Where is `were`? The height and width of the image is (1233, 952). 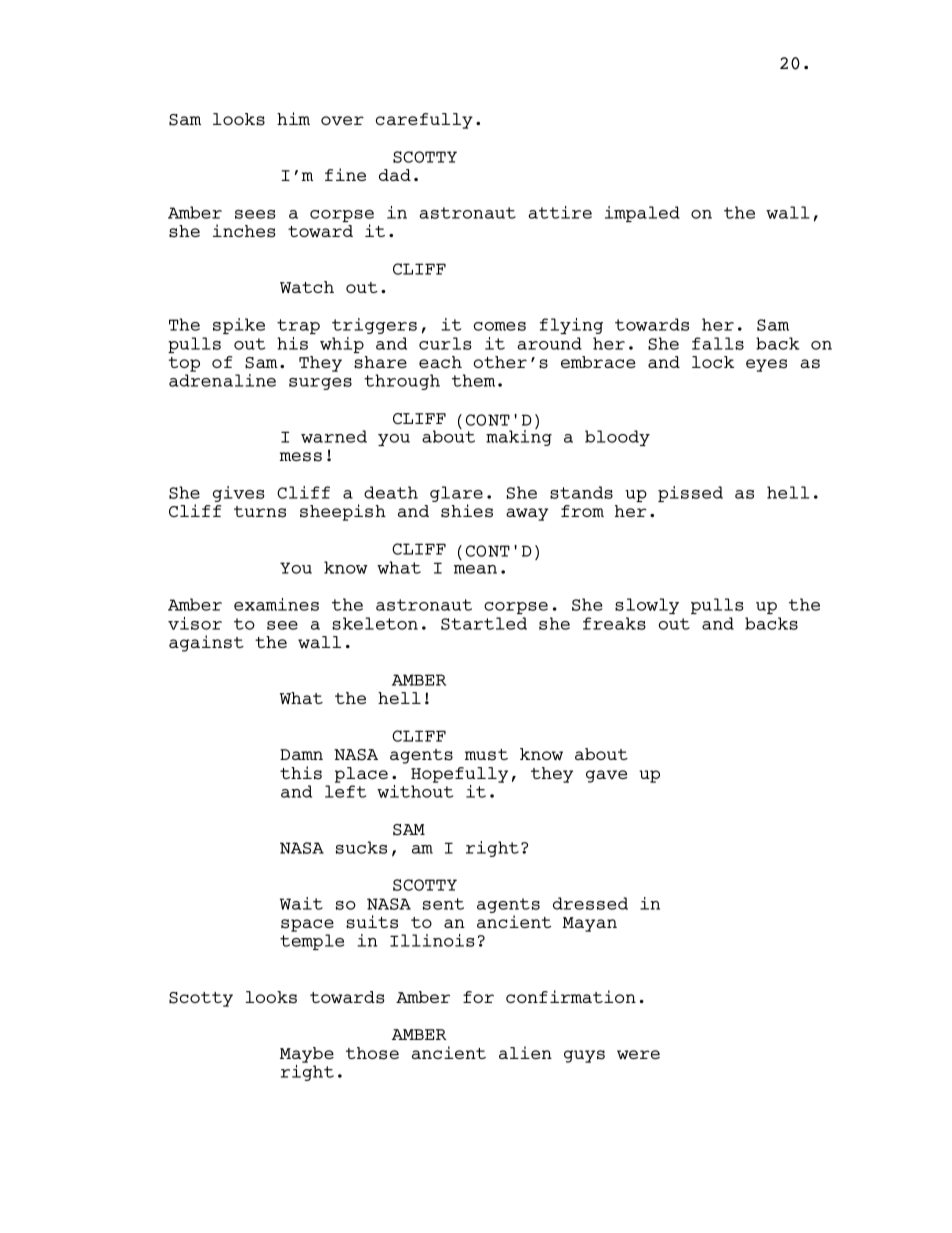
were is located at coordinates (638, 1054).
